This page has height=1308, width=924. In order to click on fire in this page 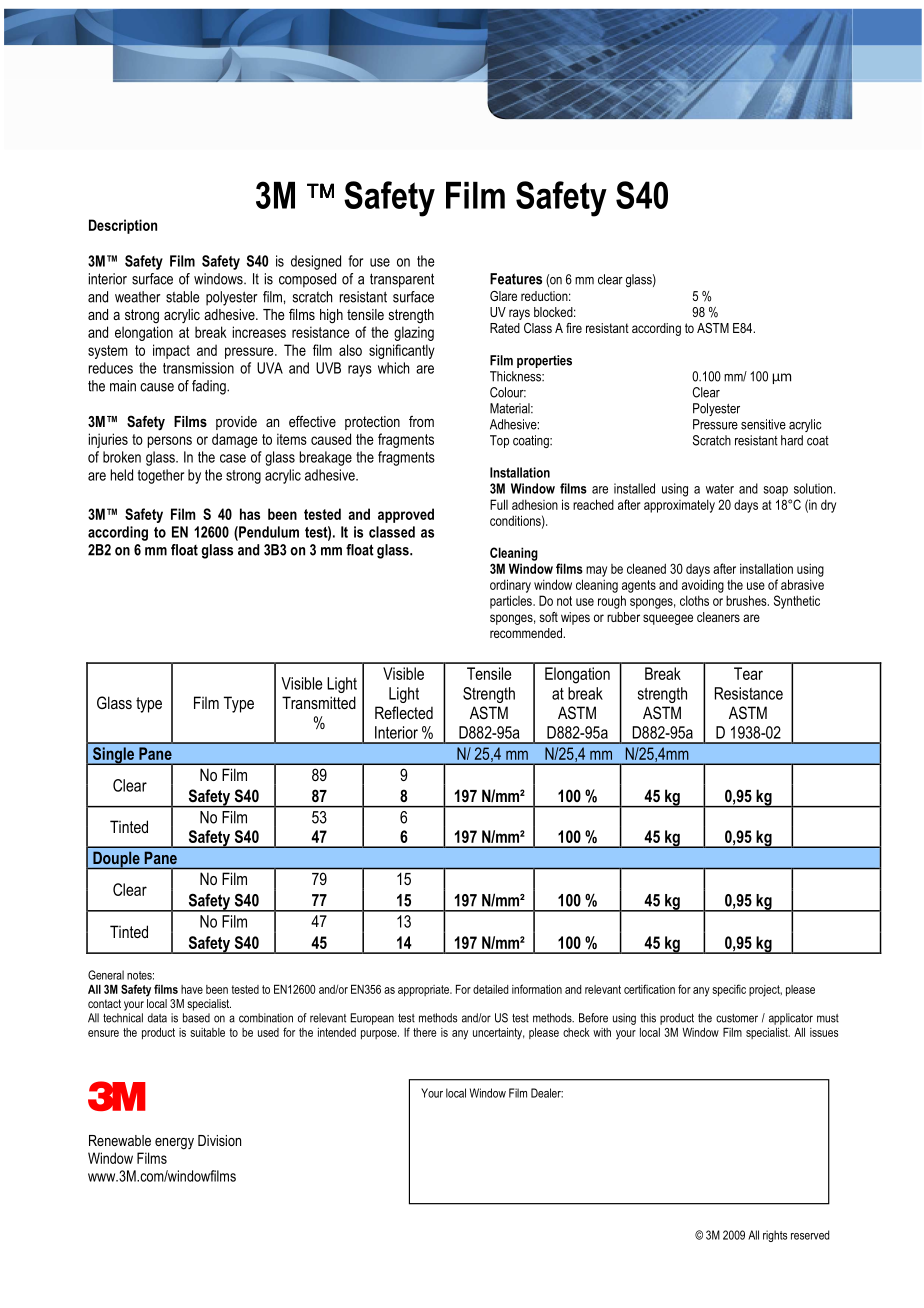, I will do `click(574, 328)`.
